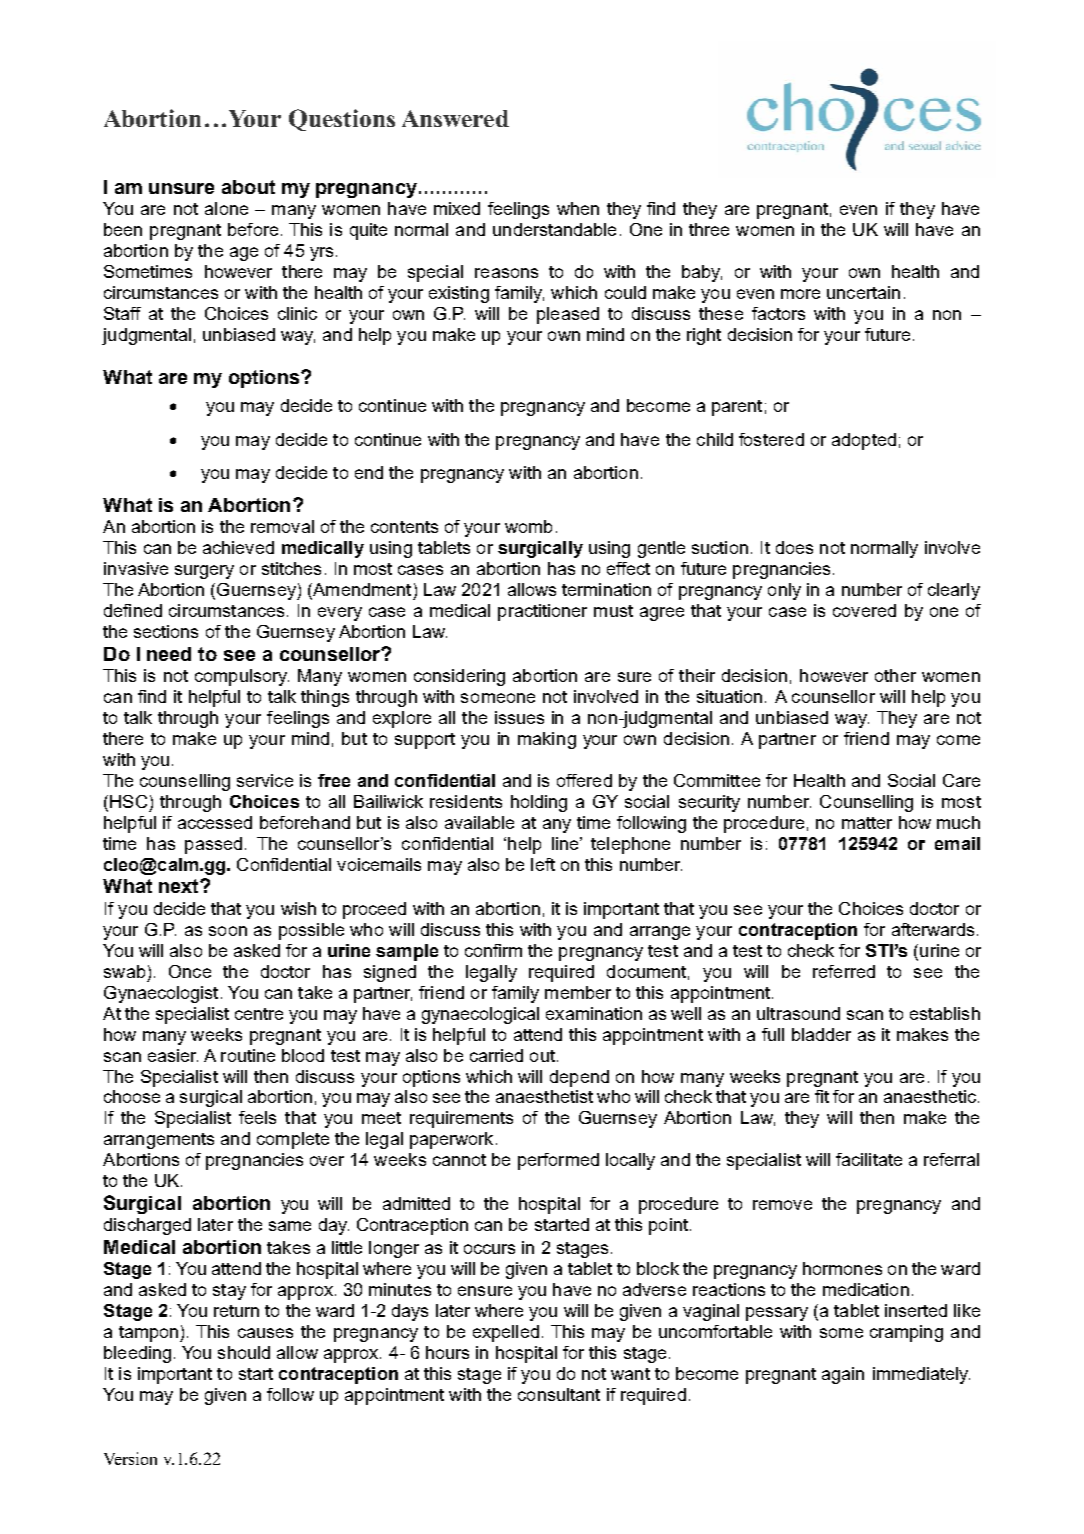 Image resolution: width=1084 pixels, height=1534 pixels. I want to click on when, so click(578, 208).
